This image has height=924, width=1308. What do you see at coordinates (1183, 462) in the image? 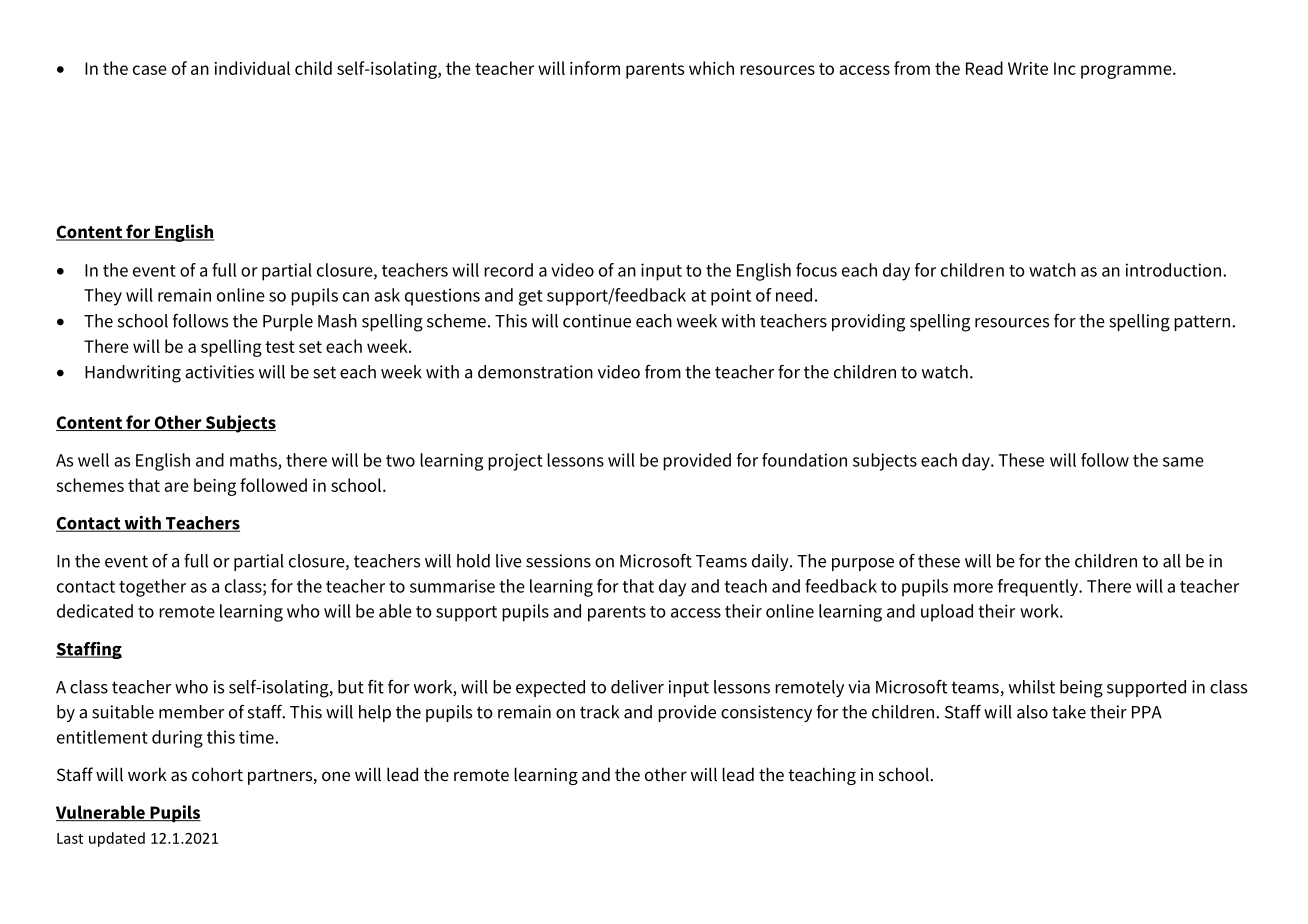
I see `same` at bounding box center [1183, 462].
